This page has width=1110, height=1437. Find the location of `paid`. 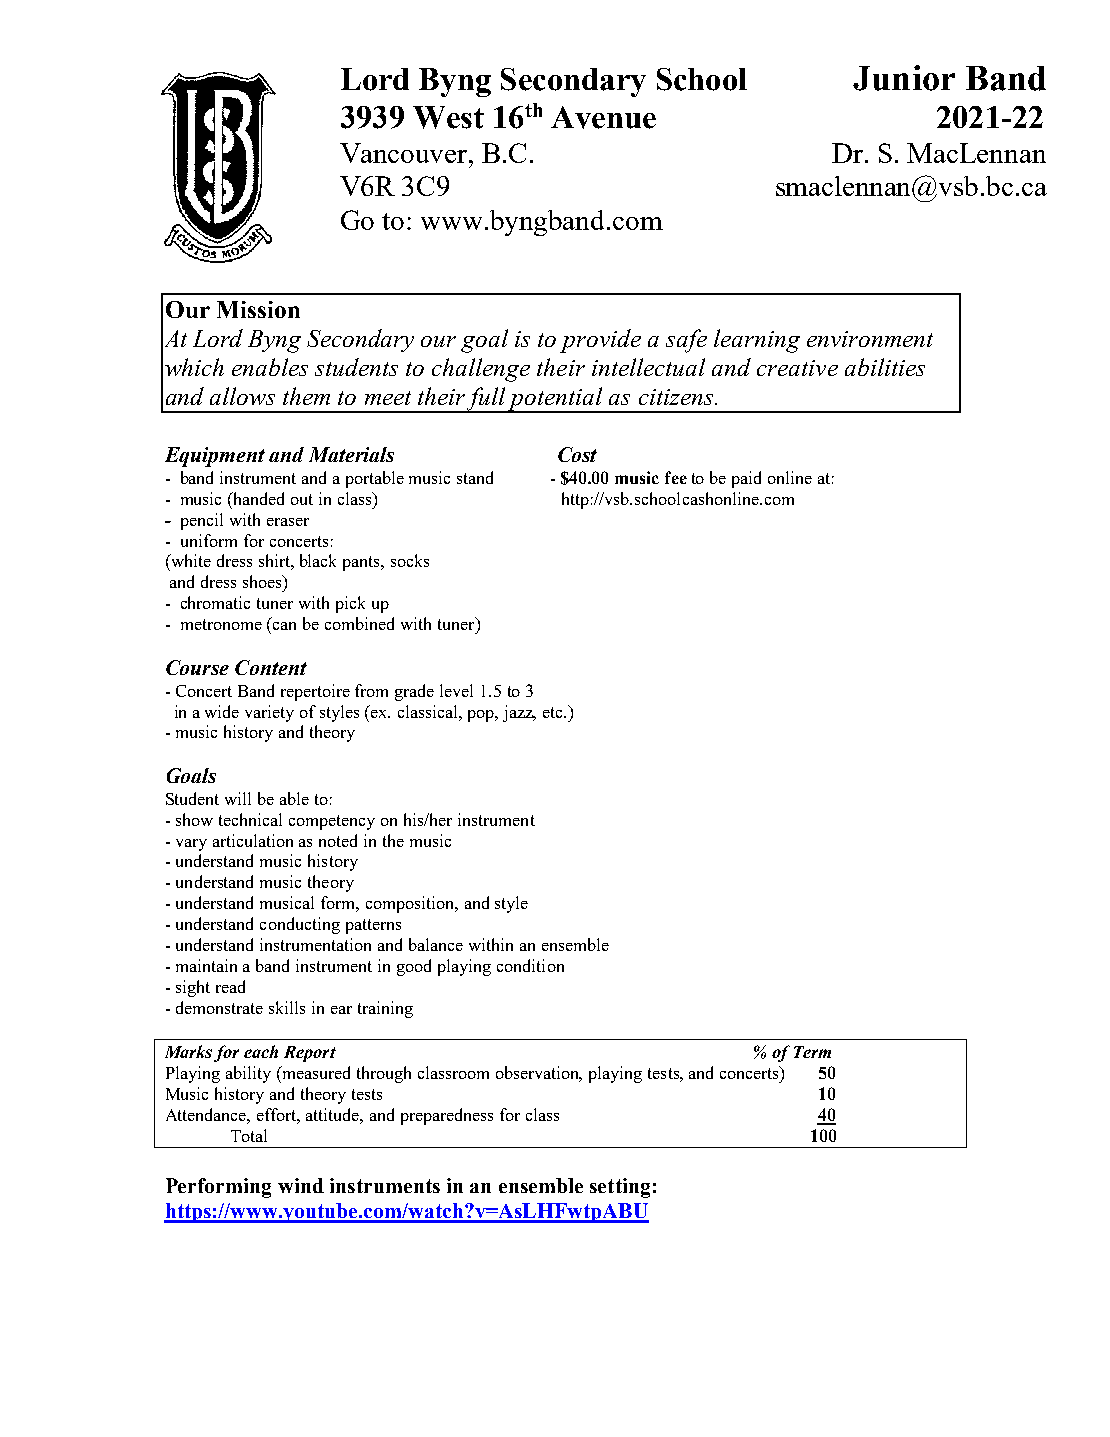

paid is located at coordinates (746, 479).
